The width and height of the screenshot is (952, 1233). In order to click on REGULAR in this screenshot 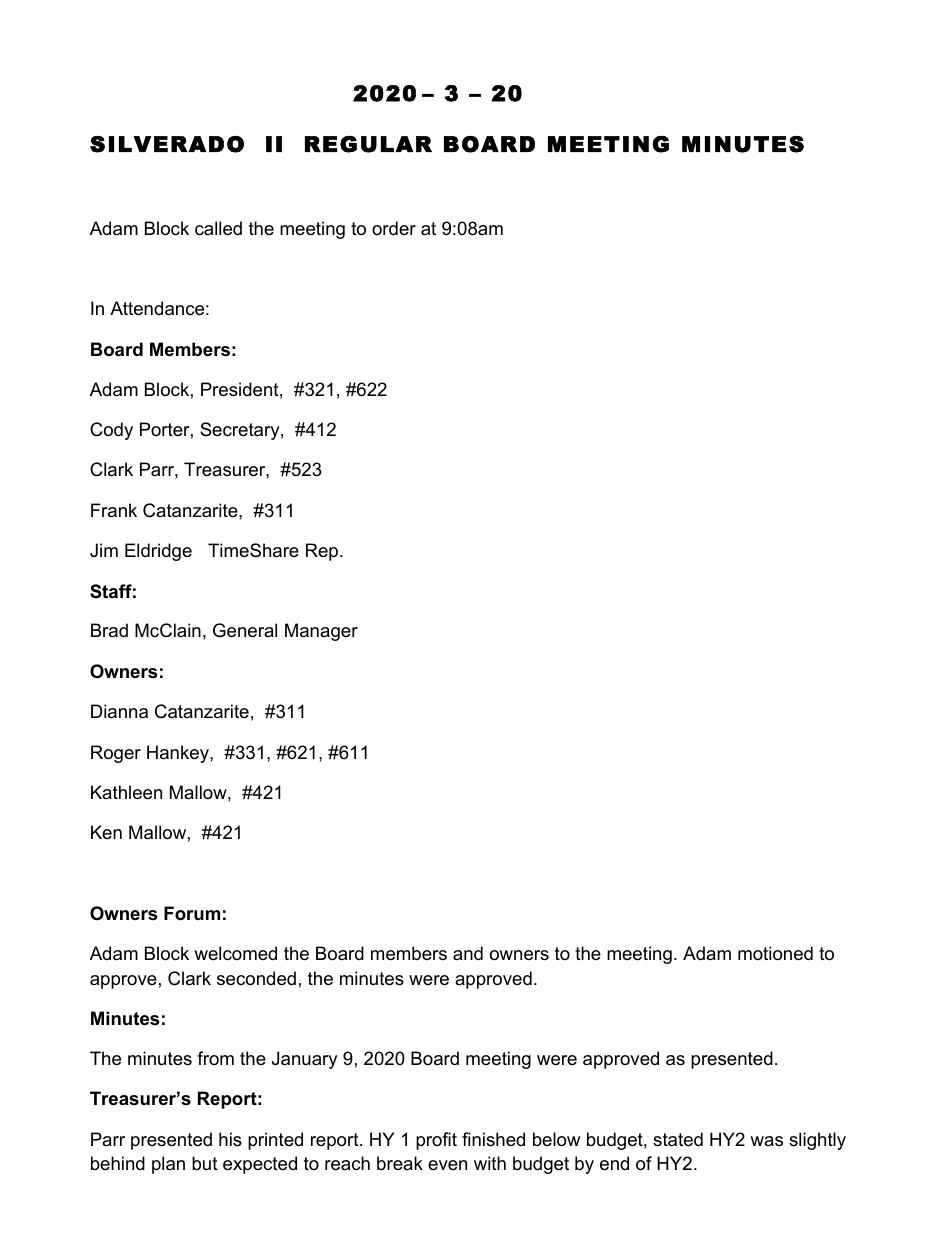, I will do `click(368, 144)`.
